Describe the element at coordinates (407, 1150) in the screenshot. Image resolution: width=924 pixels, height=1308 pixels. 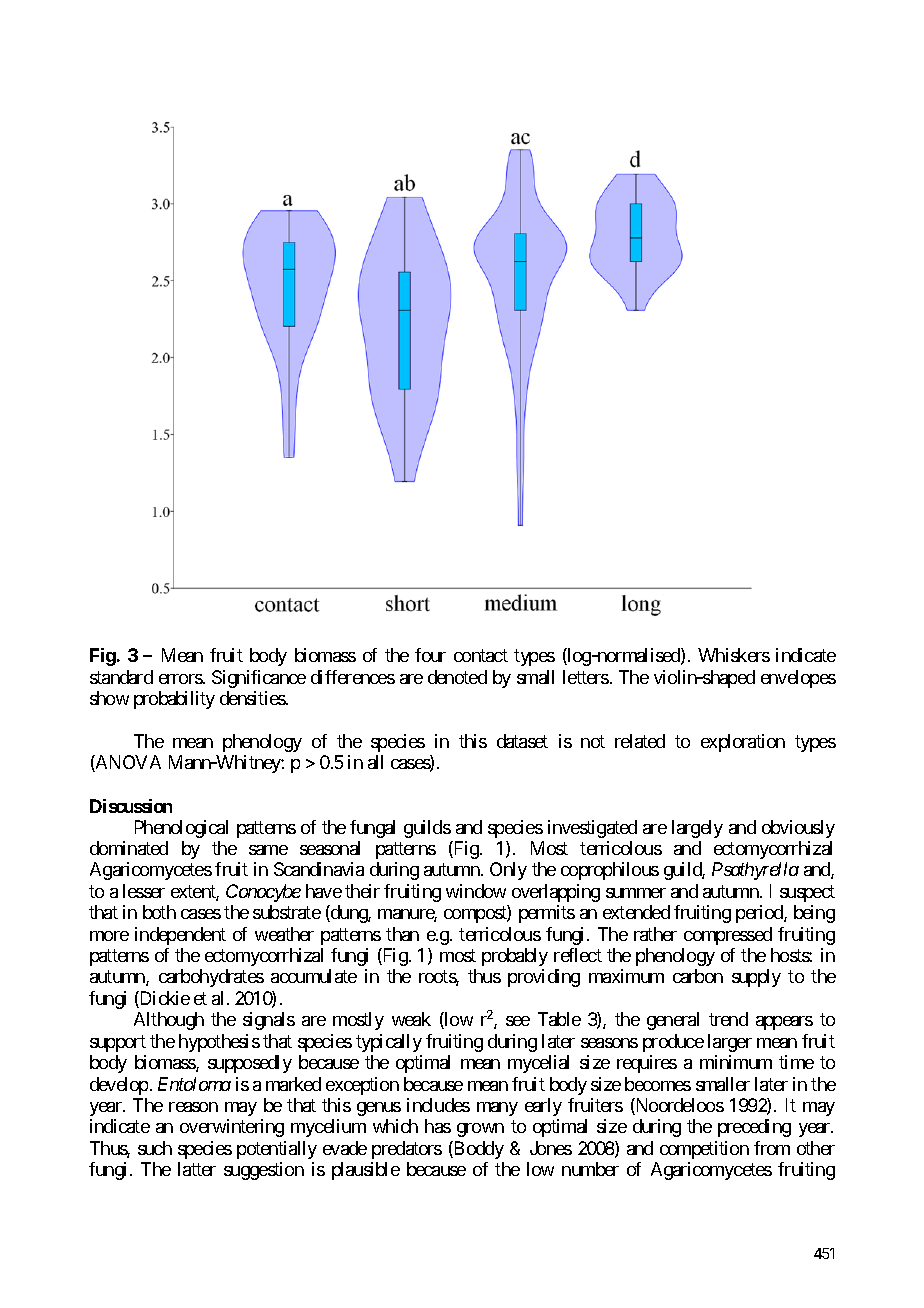
I see `predators` at that location.
